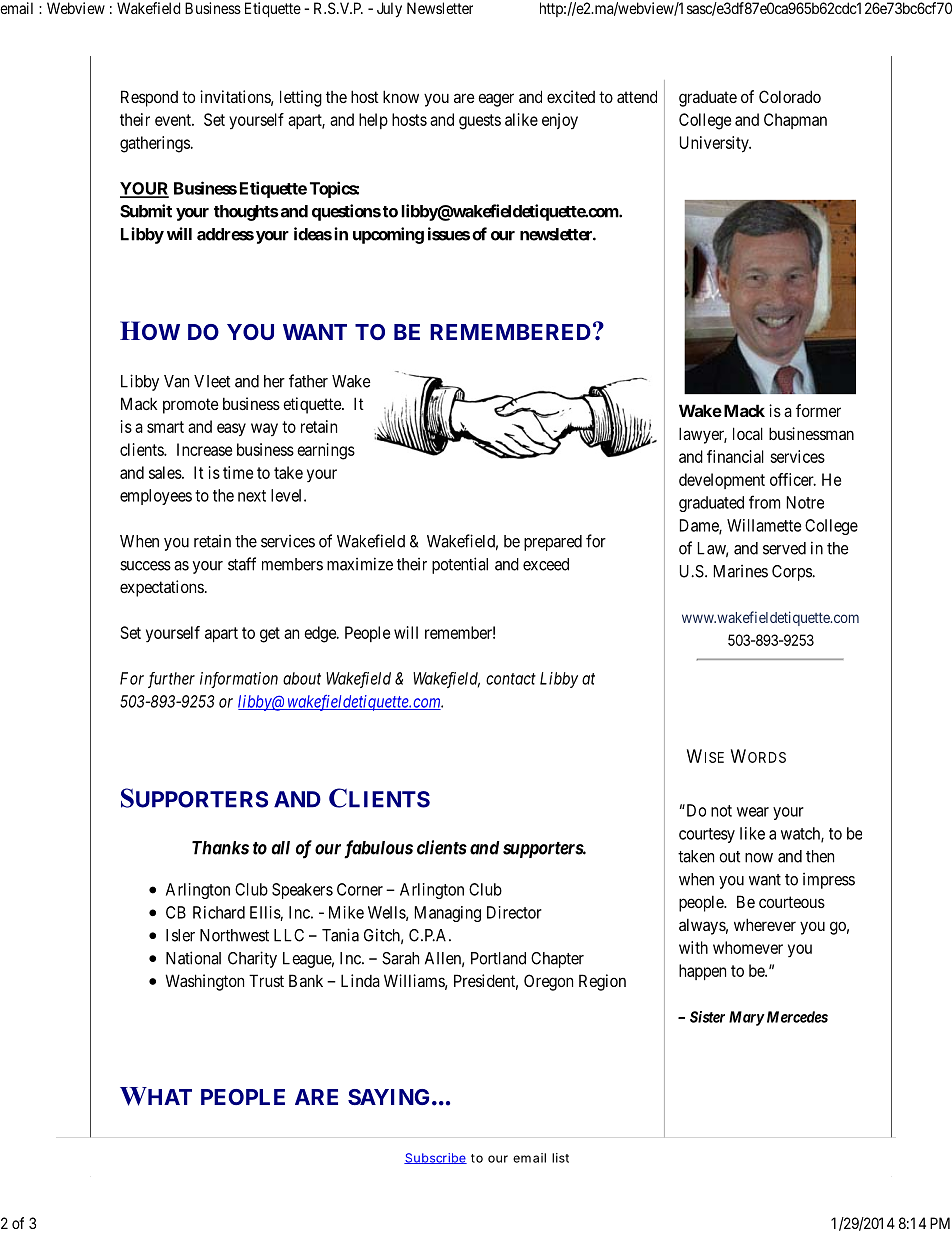 The image size is (952, 1233). What do you see at coordinates (301, 98) in the image?
I see `letting` at bounding box center [301, 98].
